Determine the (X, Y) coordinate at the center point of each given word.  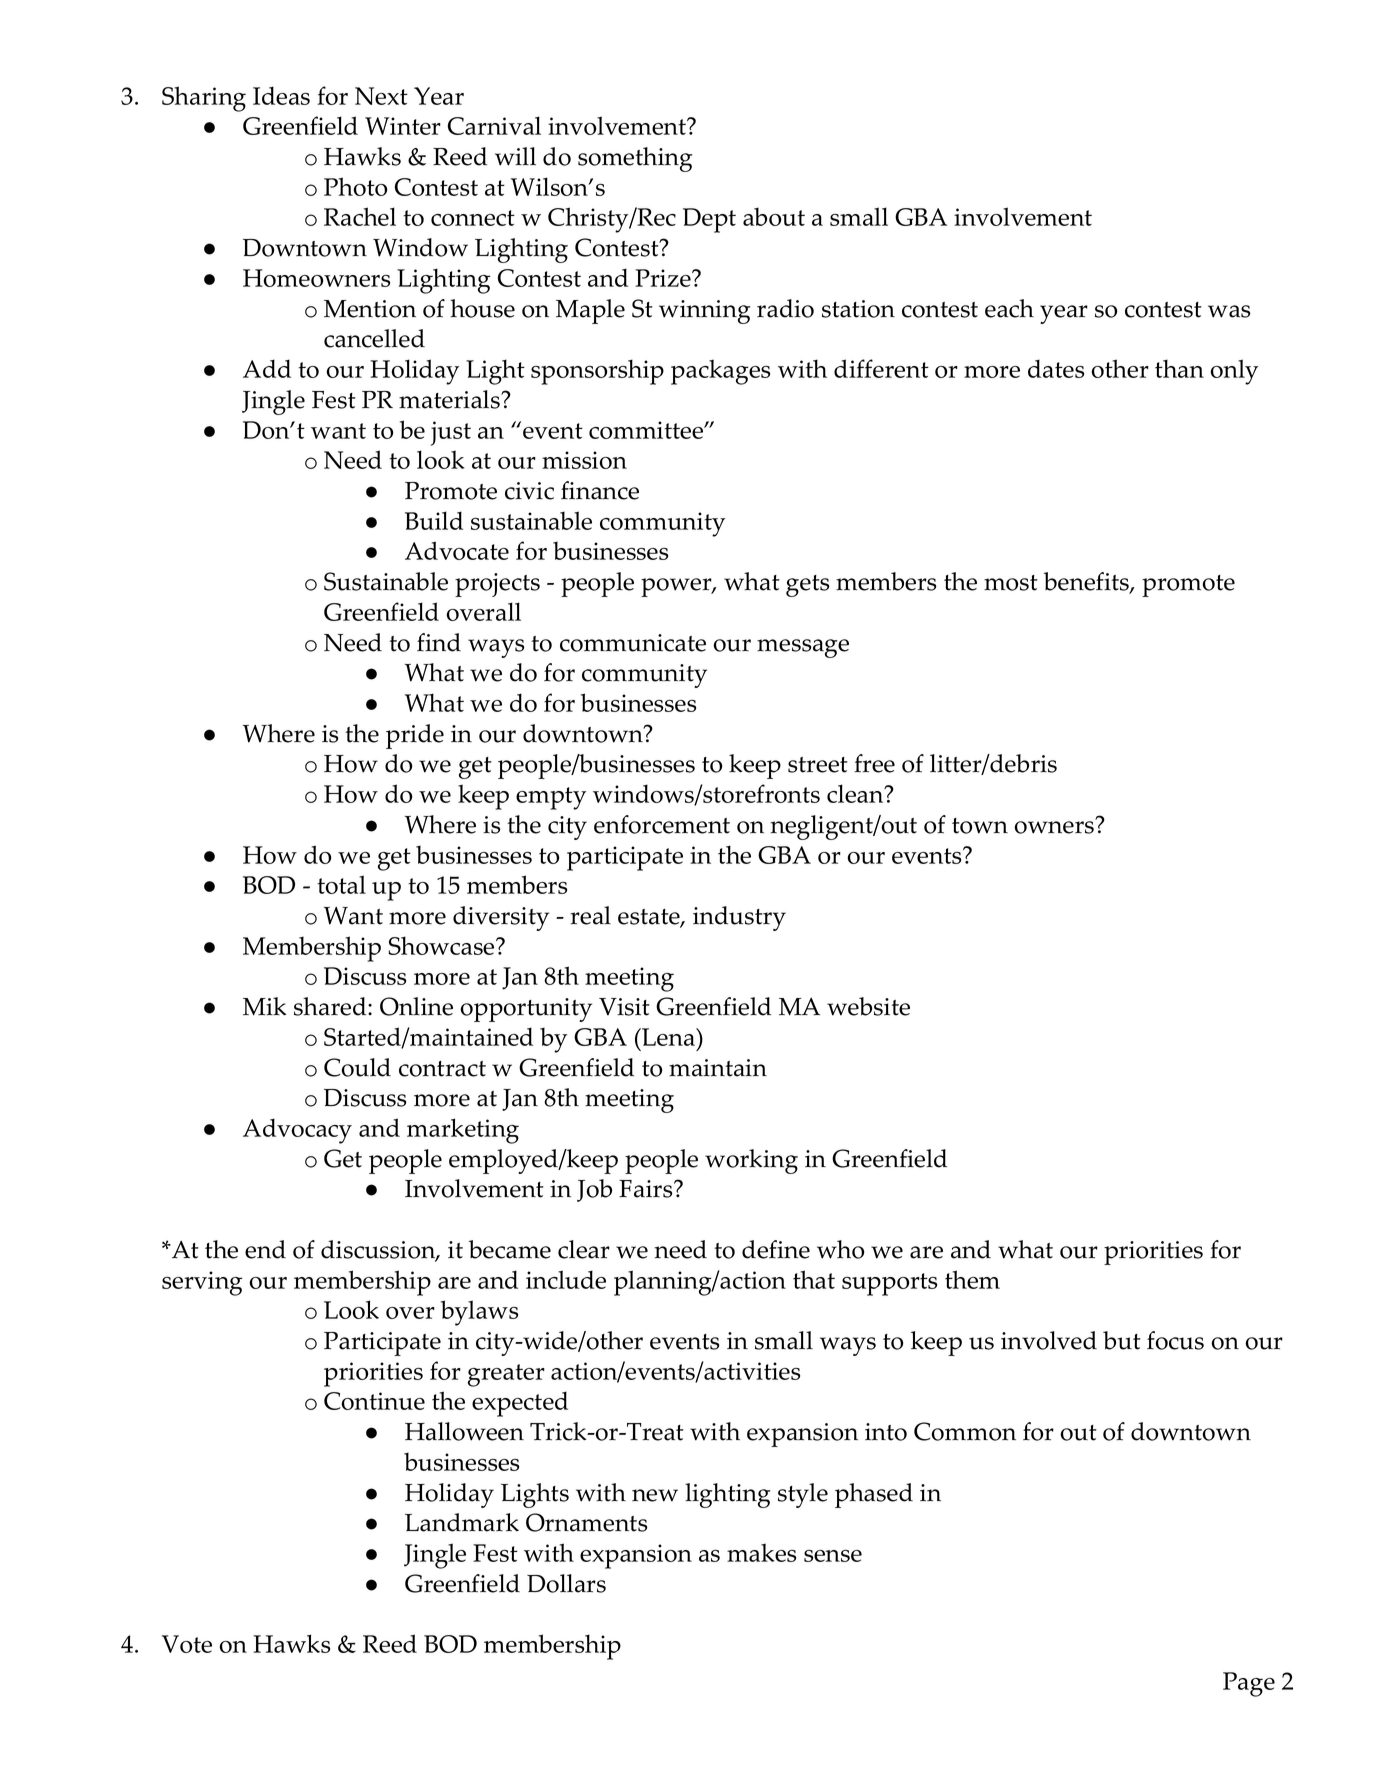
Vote (187, 1644)
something (635, 159)
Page (1249, 1684)
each (1009, 308)
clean (856, 793)
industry (739, 918)
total (341, 884)
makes (761, 1552)
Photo (355, 186)
